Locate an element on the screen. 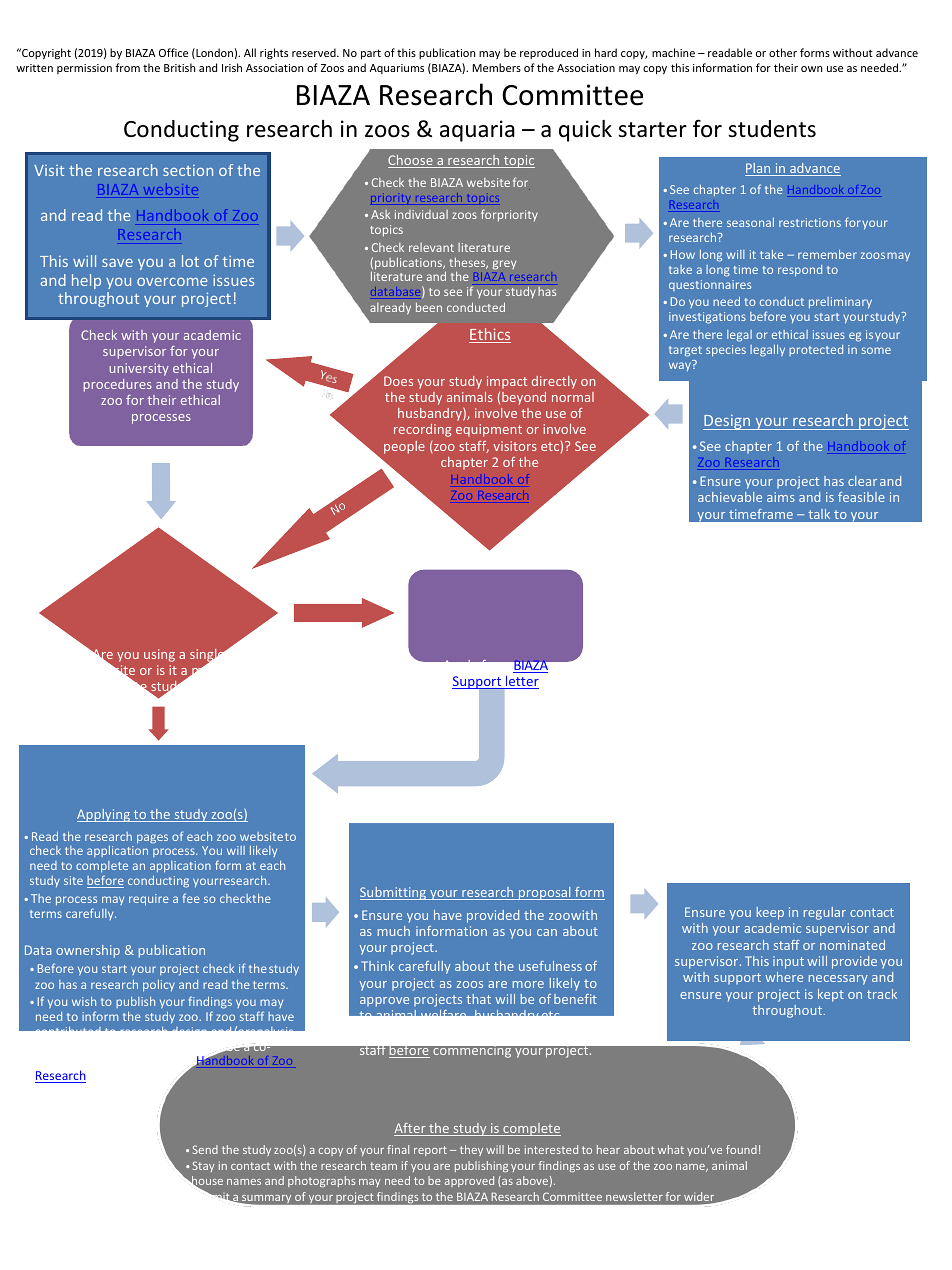 This screenshot has height=1270, width=952. other is located at coordinates (783, 52).
